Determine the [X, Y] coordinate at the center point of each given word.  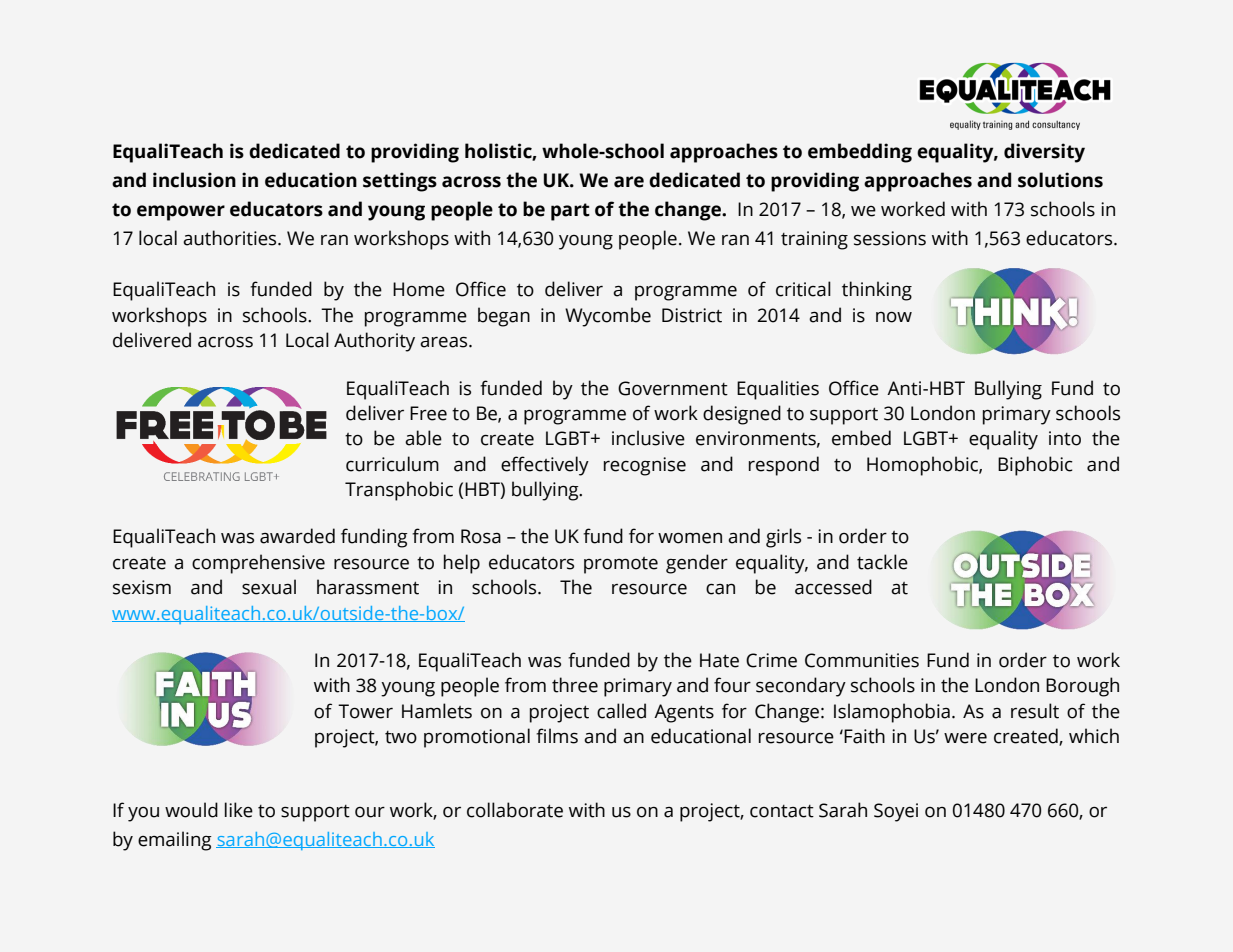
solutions [1060, 180]
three [575, 685]
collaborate [515, 810]
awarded [297, 536]
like [239, 810]
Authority [374, 342]
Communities [862, 660]
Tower [365, 711]
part [570, 212]
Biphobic [1035, 466]
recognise [645, 466]
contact [782, 811]
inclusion [194, 180]
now [894, 317]
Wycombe [608, 317]
